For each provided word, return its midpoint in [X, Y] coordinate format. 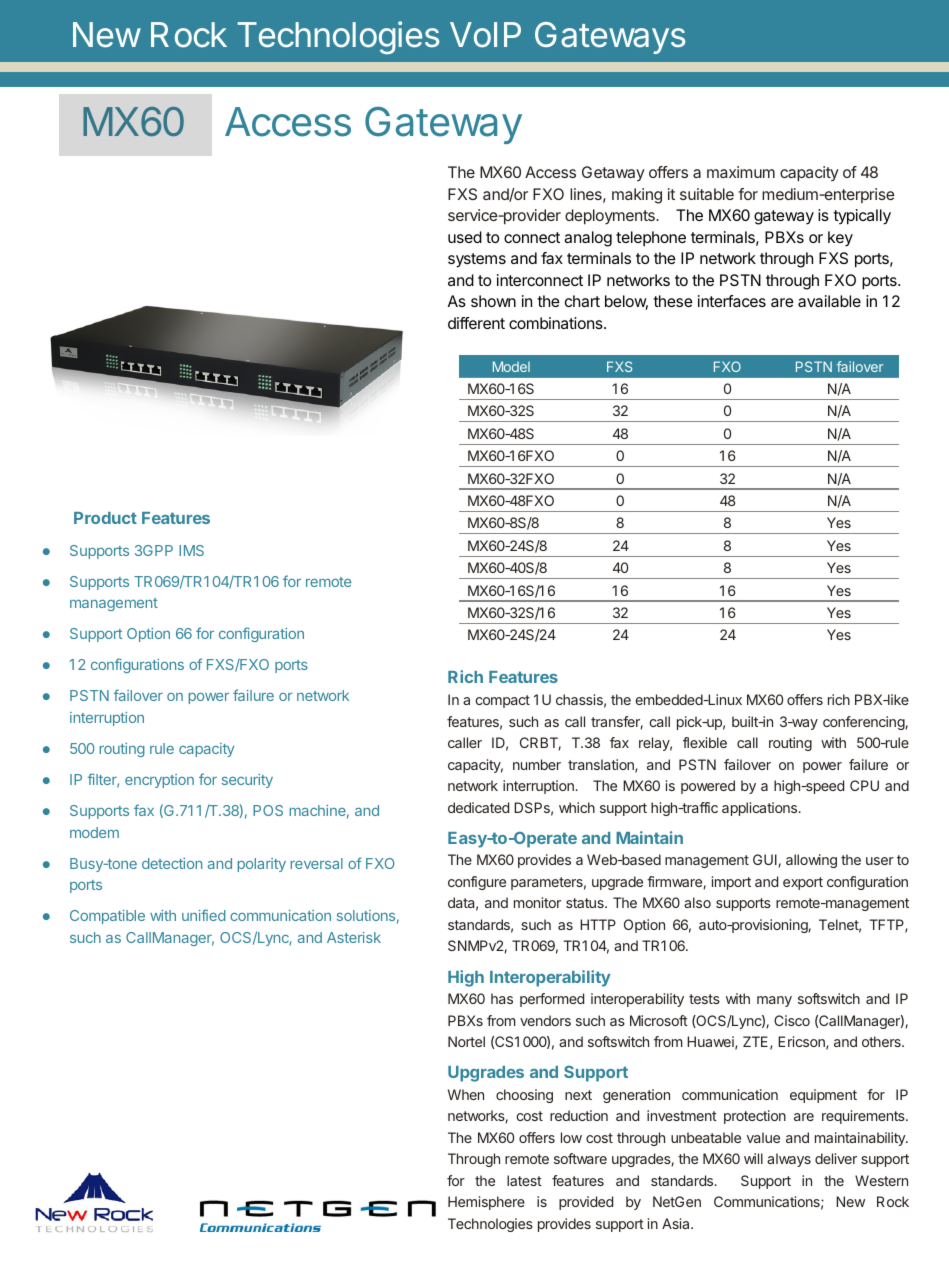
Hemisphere [486, 1203]
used [465, 237]
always [789, 1160]
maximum [741, 172]
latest [524, 1180]
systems [477, 260]
